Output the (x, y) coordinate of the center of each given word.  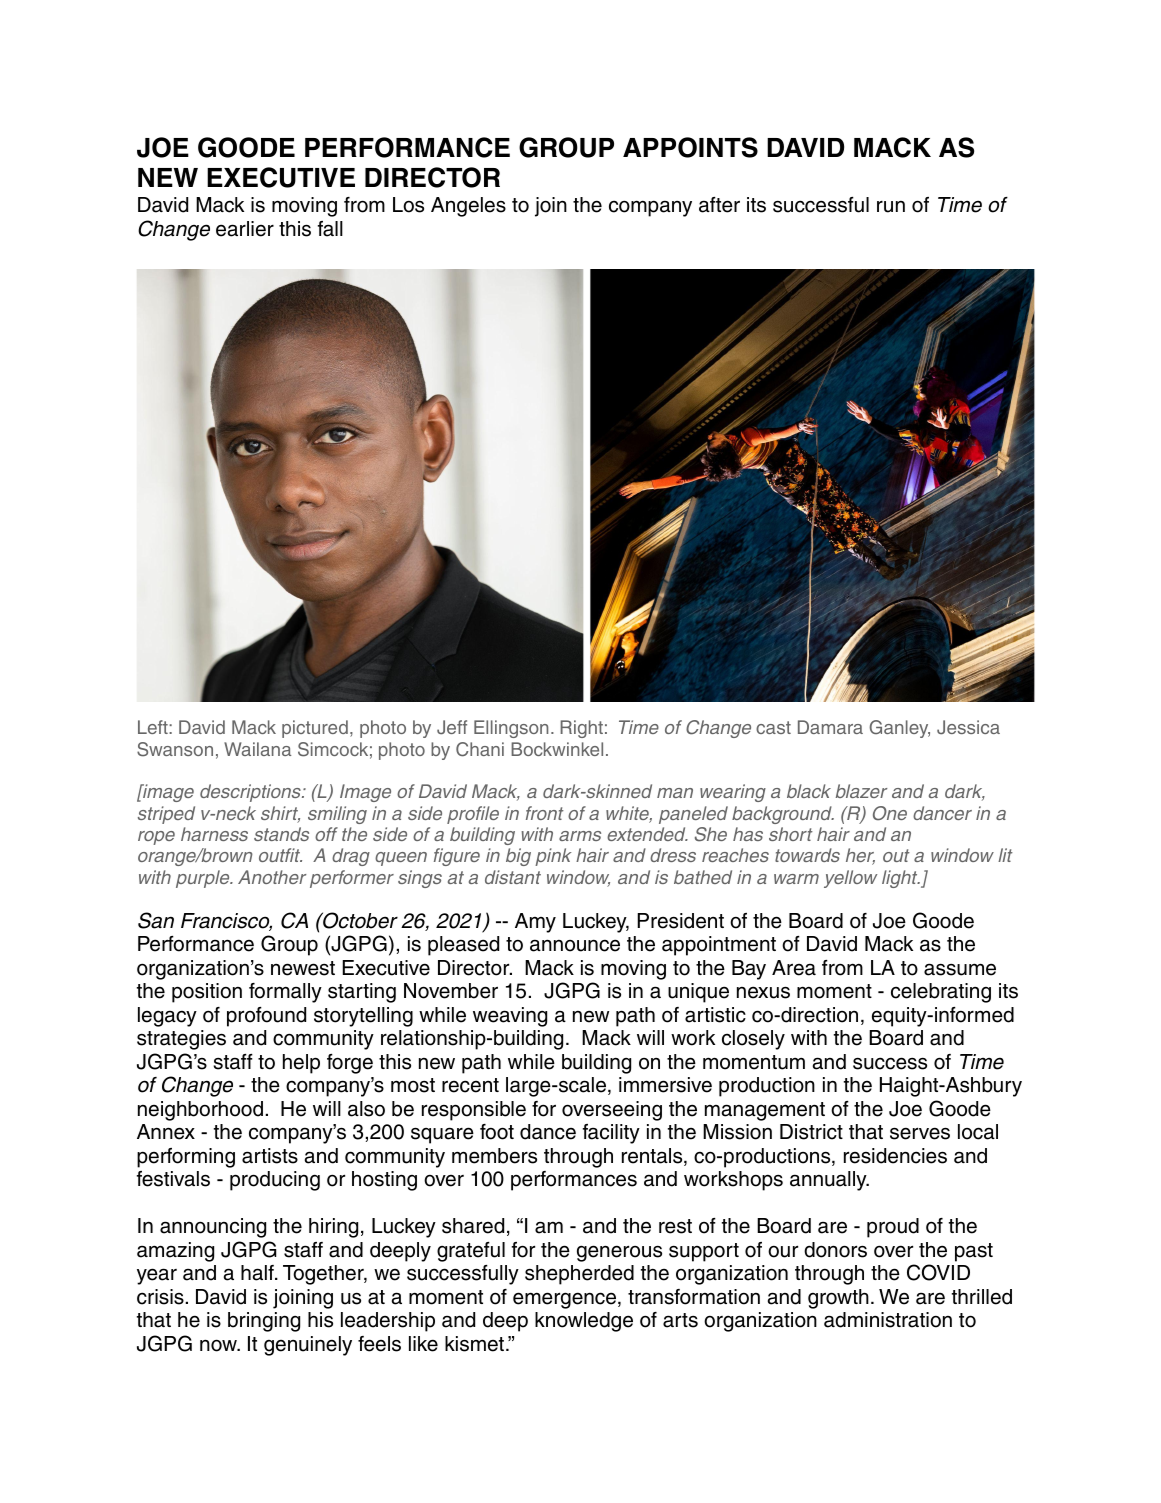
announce (575, 945)
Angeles (468, 207)
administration (888, 1320)
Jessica (968, 727)
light (901, 879)
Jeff (452, 727)
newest (303, 968)
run (891, 207)
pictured (315, 729)
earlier (245, 229)
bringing (264, 1322)
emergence (566, 1300)
